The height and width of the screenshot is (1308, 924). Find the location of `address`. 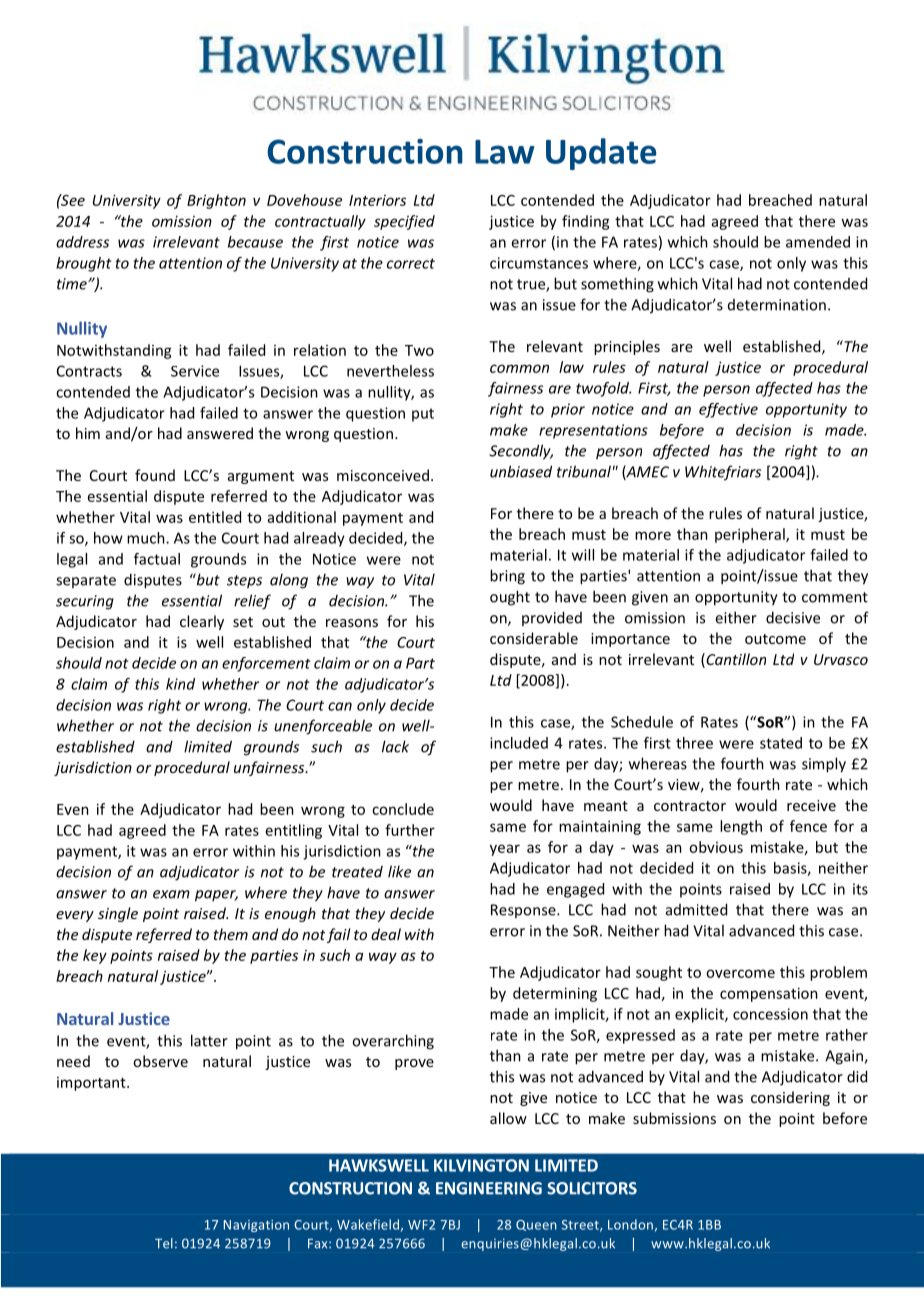

address is located at coordinates (82, 242).
